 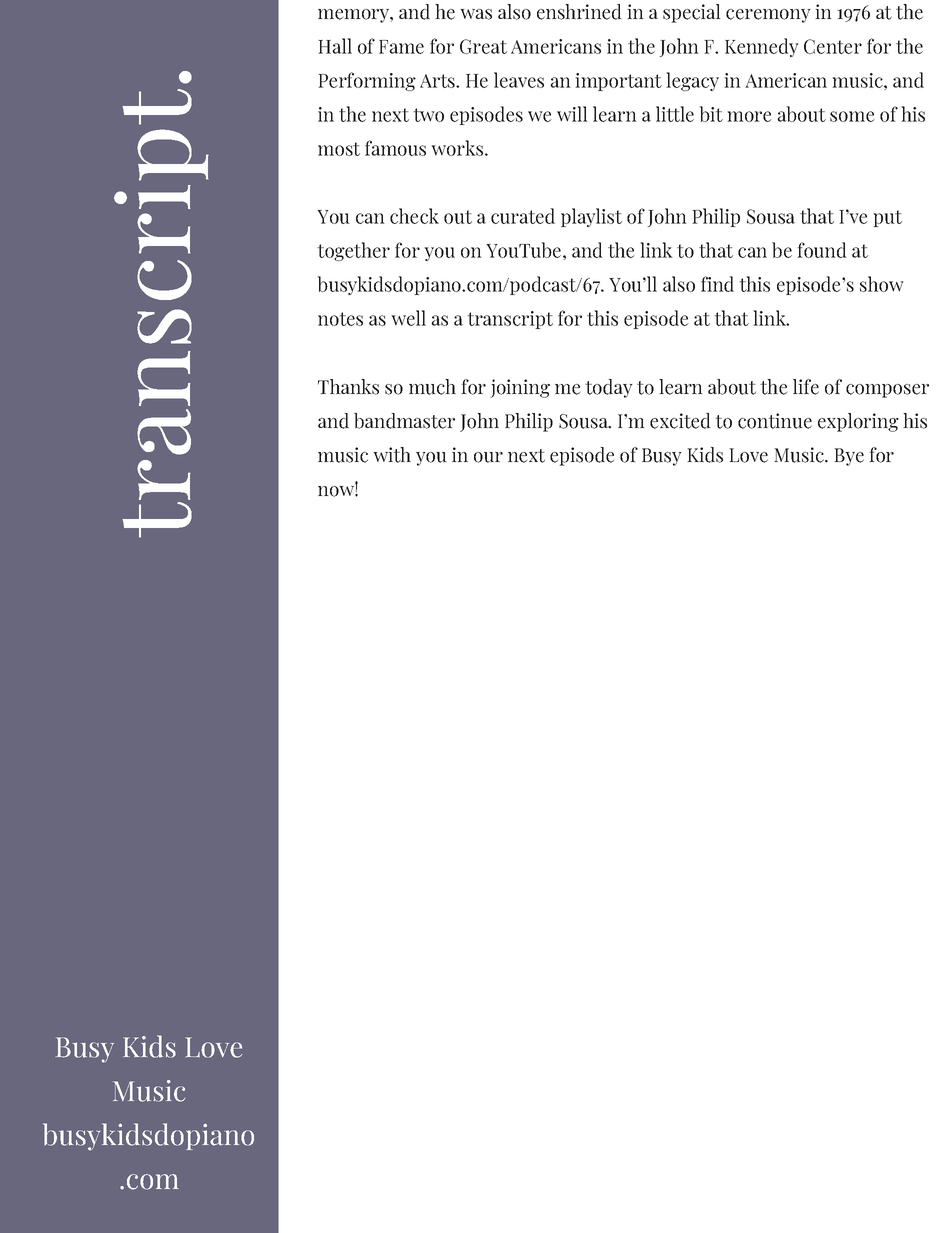 What do you see at coordinates (401, 47) in the document?
I see `Fame` at bounding box center [401, 47].
